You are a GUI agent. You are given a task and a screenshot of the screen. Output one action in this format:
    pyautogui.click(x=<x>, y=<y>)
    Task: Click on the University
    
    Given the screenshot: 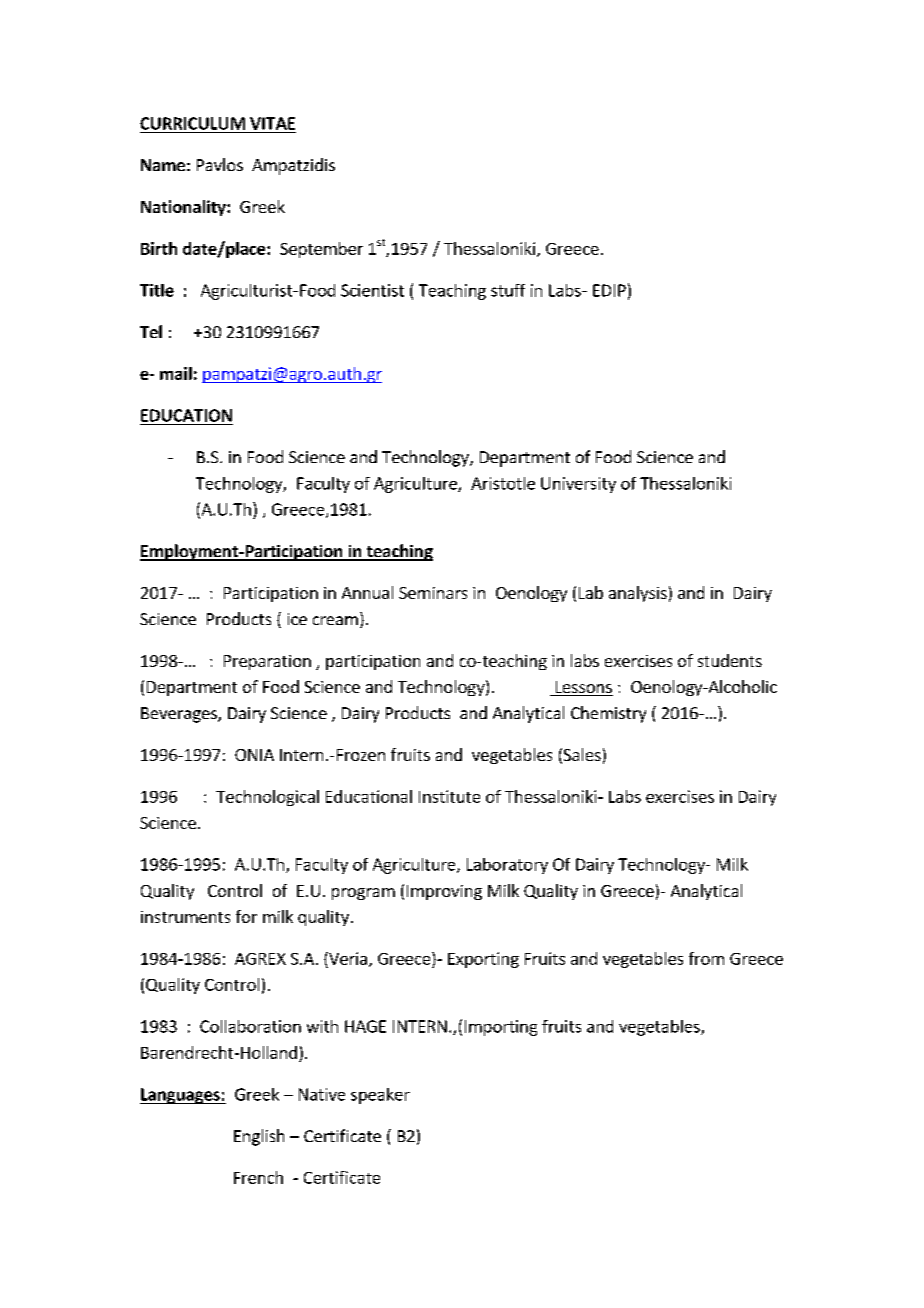 What is the action you would take?
    pyautogui.click(x=578, y=485)
